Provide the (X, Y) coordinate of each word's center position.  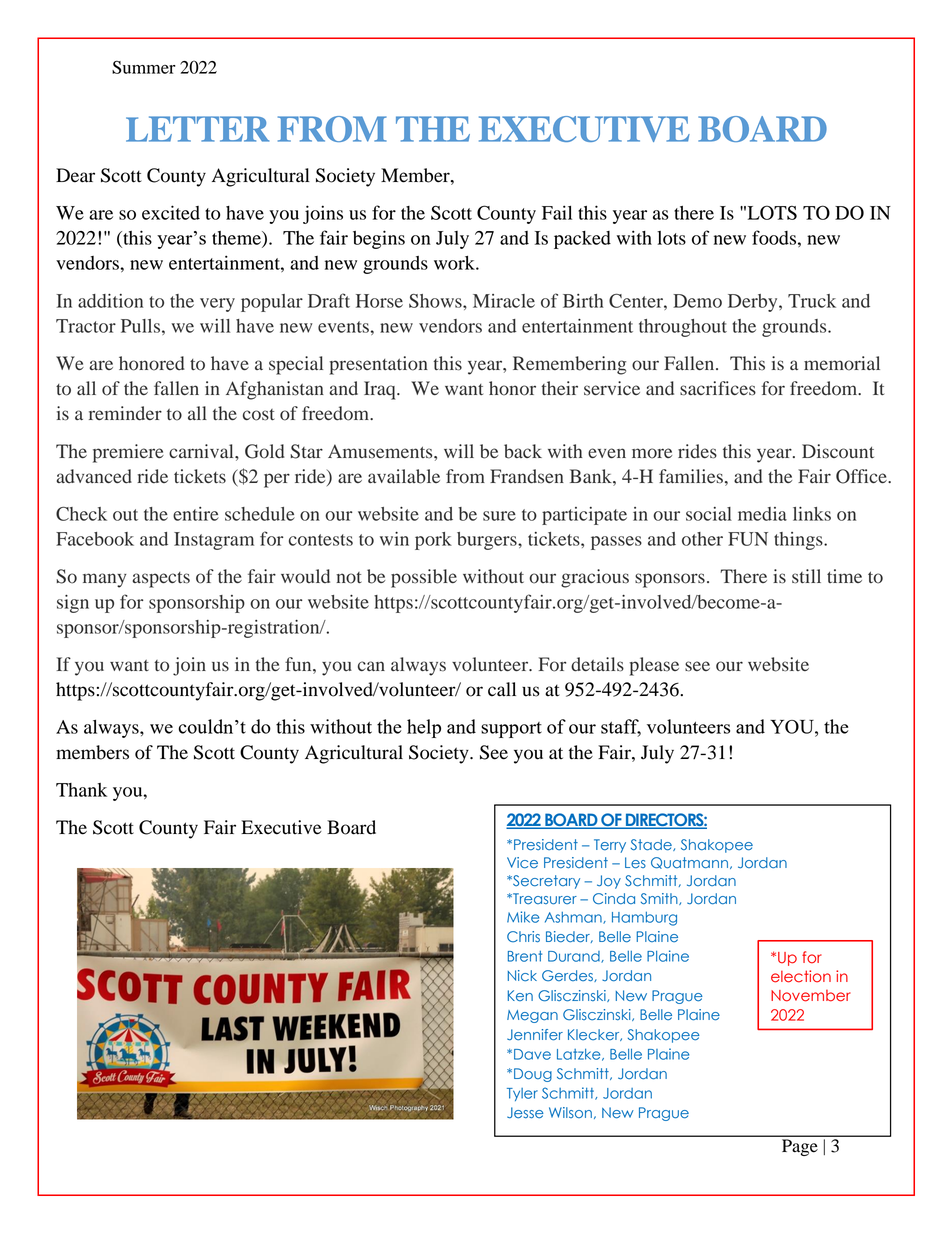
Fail (557, 212)
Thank (81, 790)
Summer (144, 67)
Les (635, 863)
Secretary (545, 882)
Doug (533, 1075)
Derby (754, 303)
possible (424, 578)
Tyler (522, 1094)
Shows (436, 301)
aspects (161, 580)
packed (582, 240)
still (806, 576)
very (217, 305)
